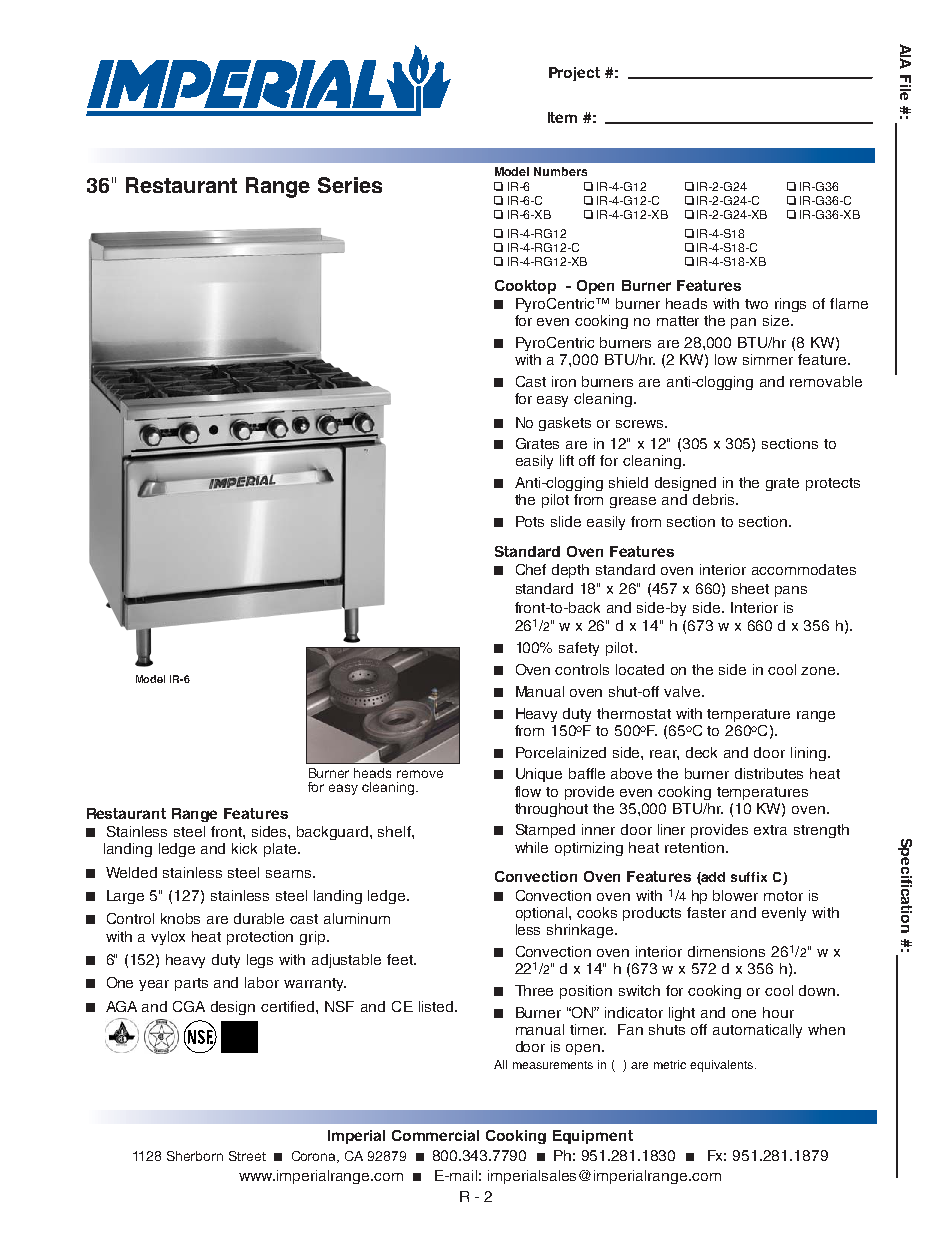  What do you see at coordinates (574, 74) in the image?
I see `Project` at bounding box center [574, 74].
